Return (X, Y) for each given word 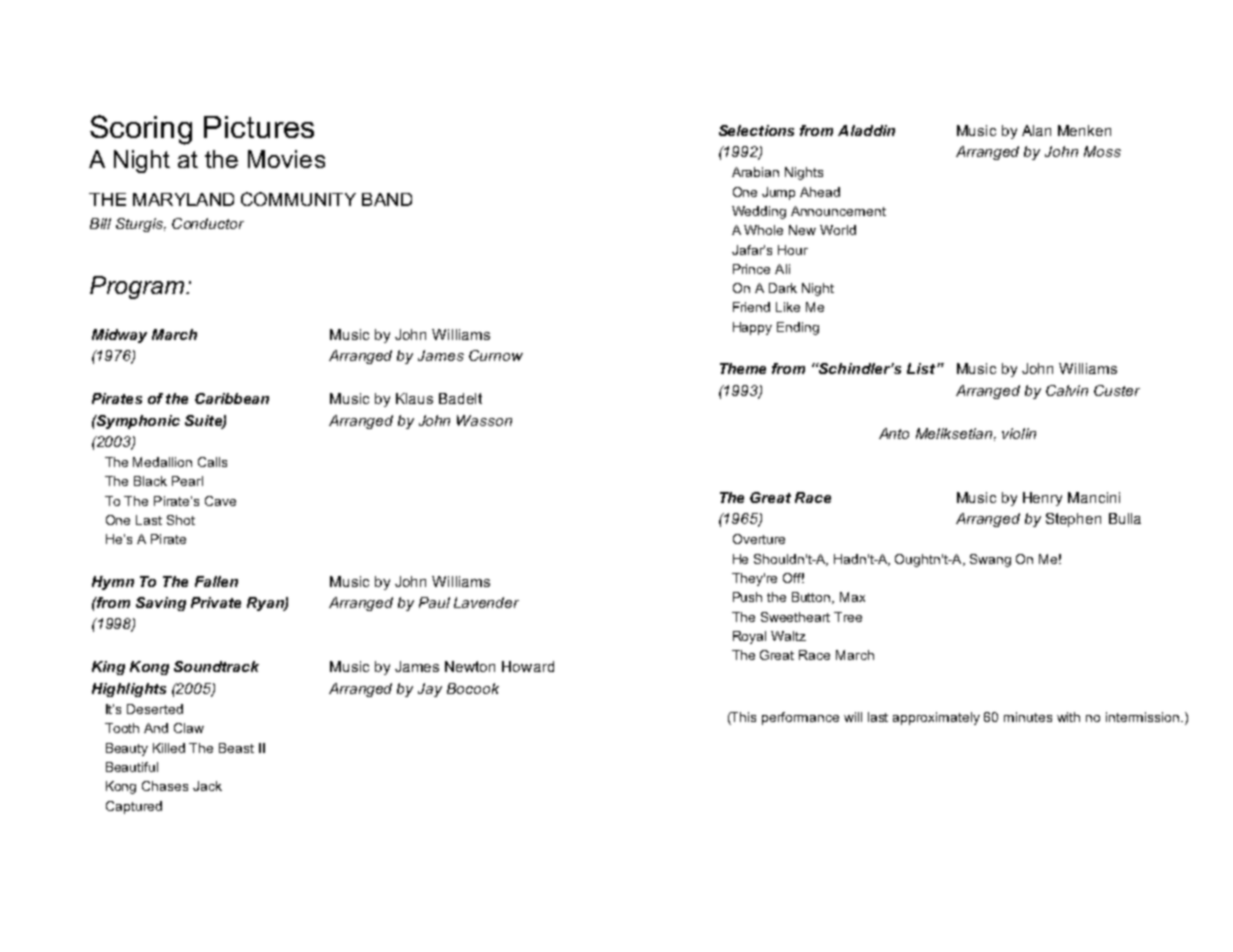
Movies (286, 159)
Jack (207, 786)
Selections (756, 130)
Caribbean (232, 398)
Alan (1036, 130)
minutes (1028, 717)
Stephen (1073, 520)
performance (800, 718)
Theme (743, 368)
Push (747, 597)
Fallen (216, 581)
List (922, 368)
